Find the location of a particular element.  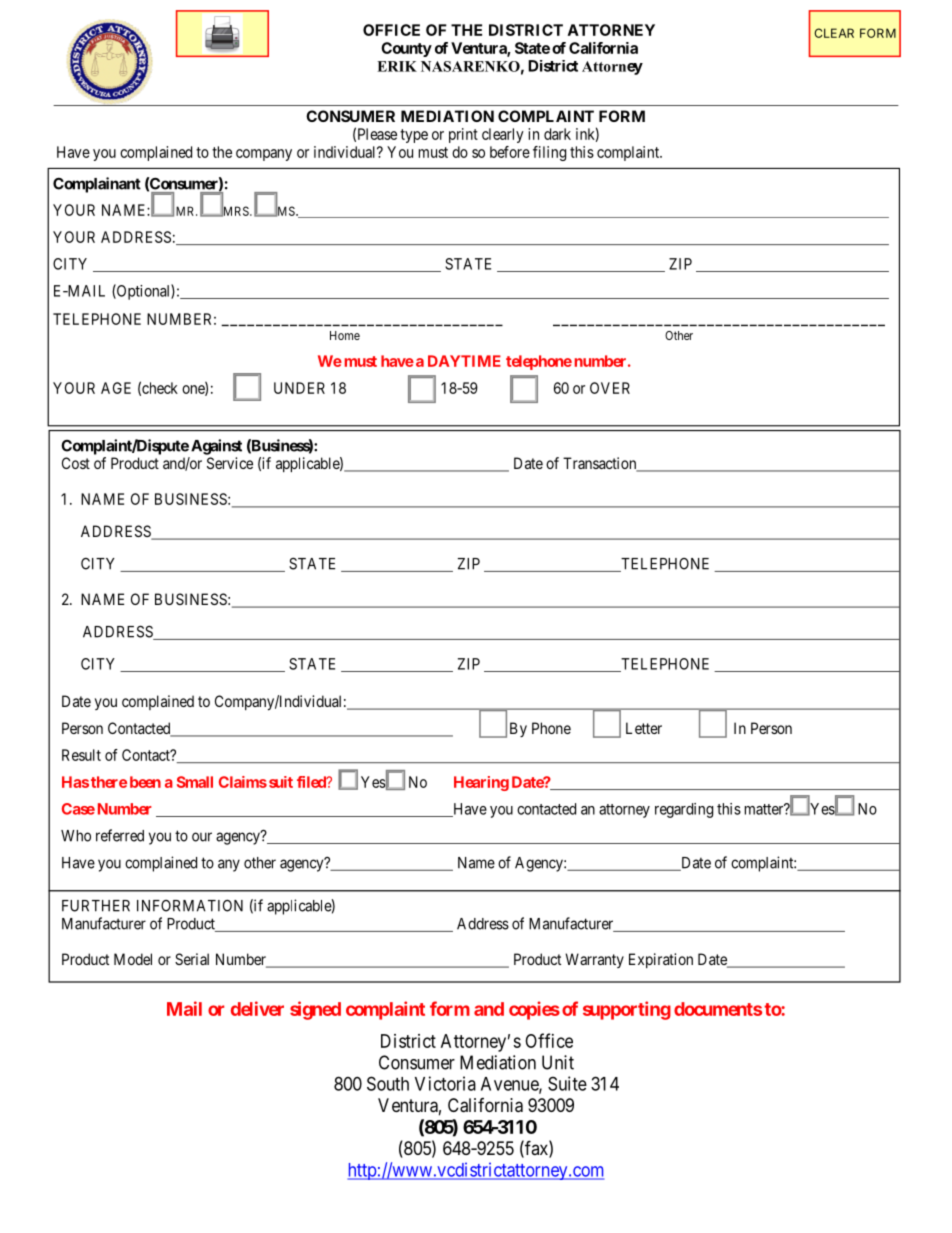

filed is located at coordinates (312, 782).
